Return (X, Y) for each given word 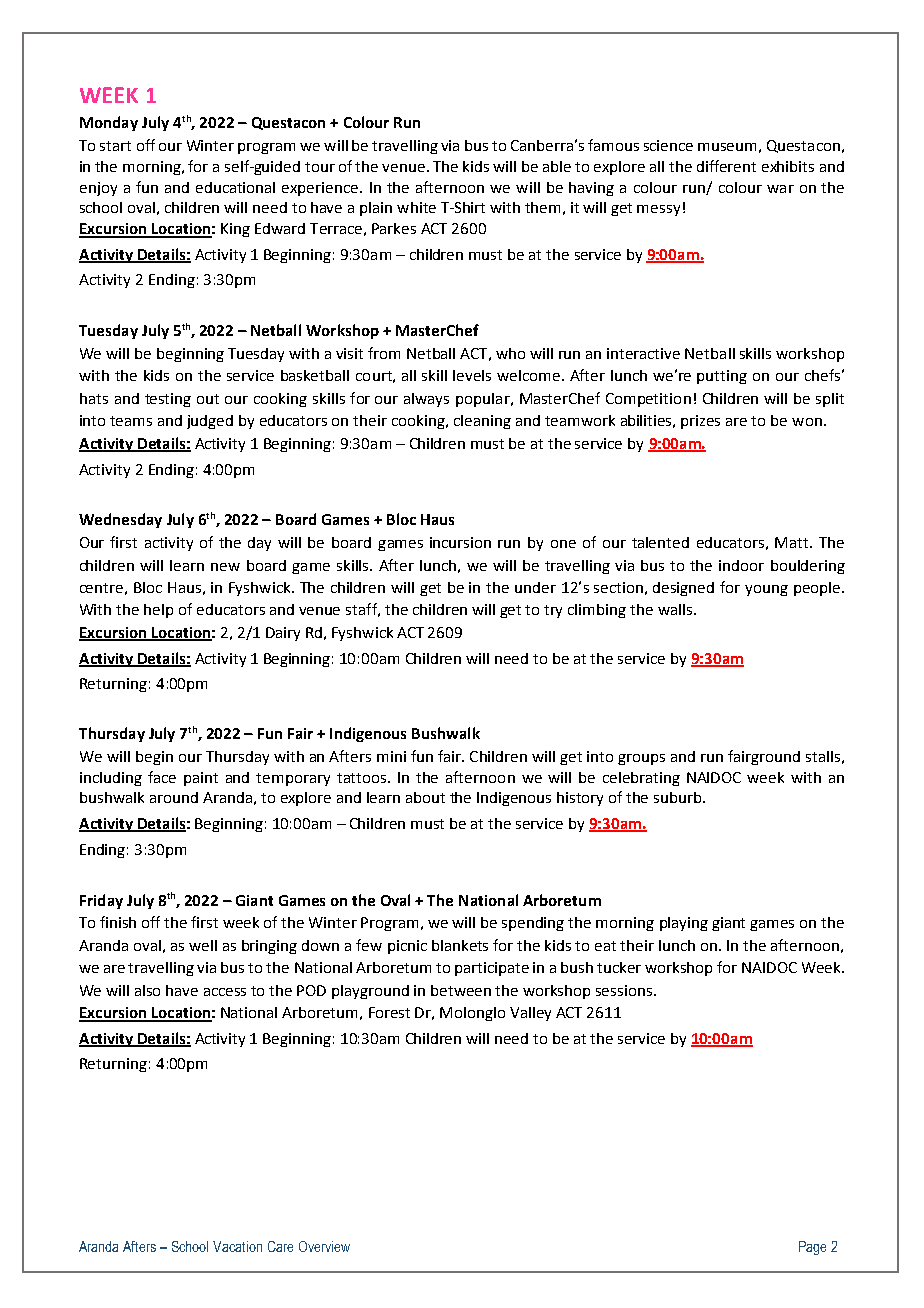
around (174, 797)
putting (722, 377)
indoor (741, 565)
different (726, 166)
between (461, 990)
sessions (625, 990)
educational (235, 187)
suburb (679, 797)
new (225, 567)
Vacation (237, 1246)
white (416, 207)
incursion (460, 542)
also (147, 990)
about (425, 797)
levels (472, 375)
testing (168, 400)
